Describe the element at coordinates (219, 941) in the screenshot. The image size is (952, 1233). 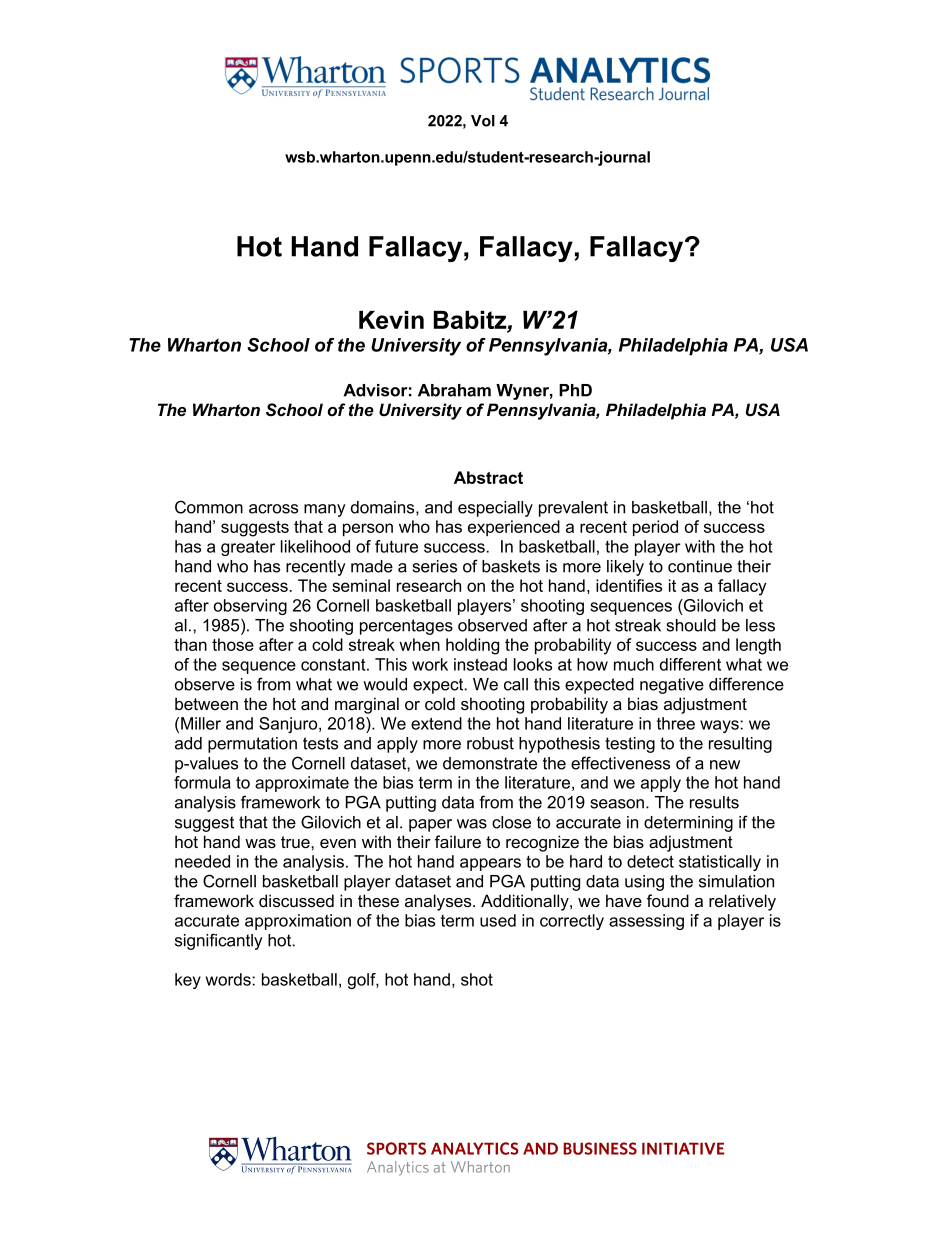
I see `significantly` at that location.
